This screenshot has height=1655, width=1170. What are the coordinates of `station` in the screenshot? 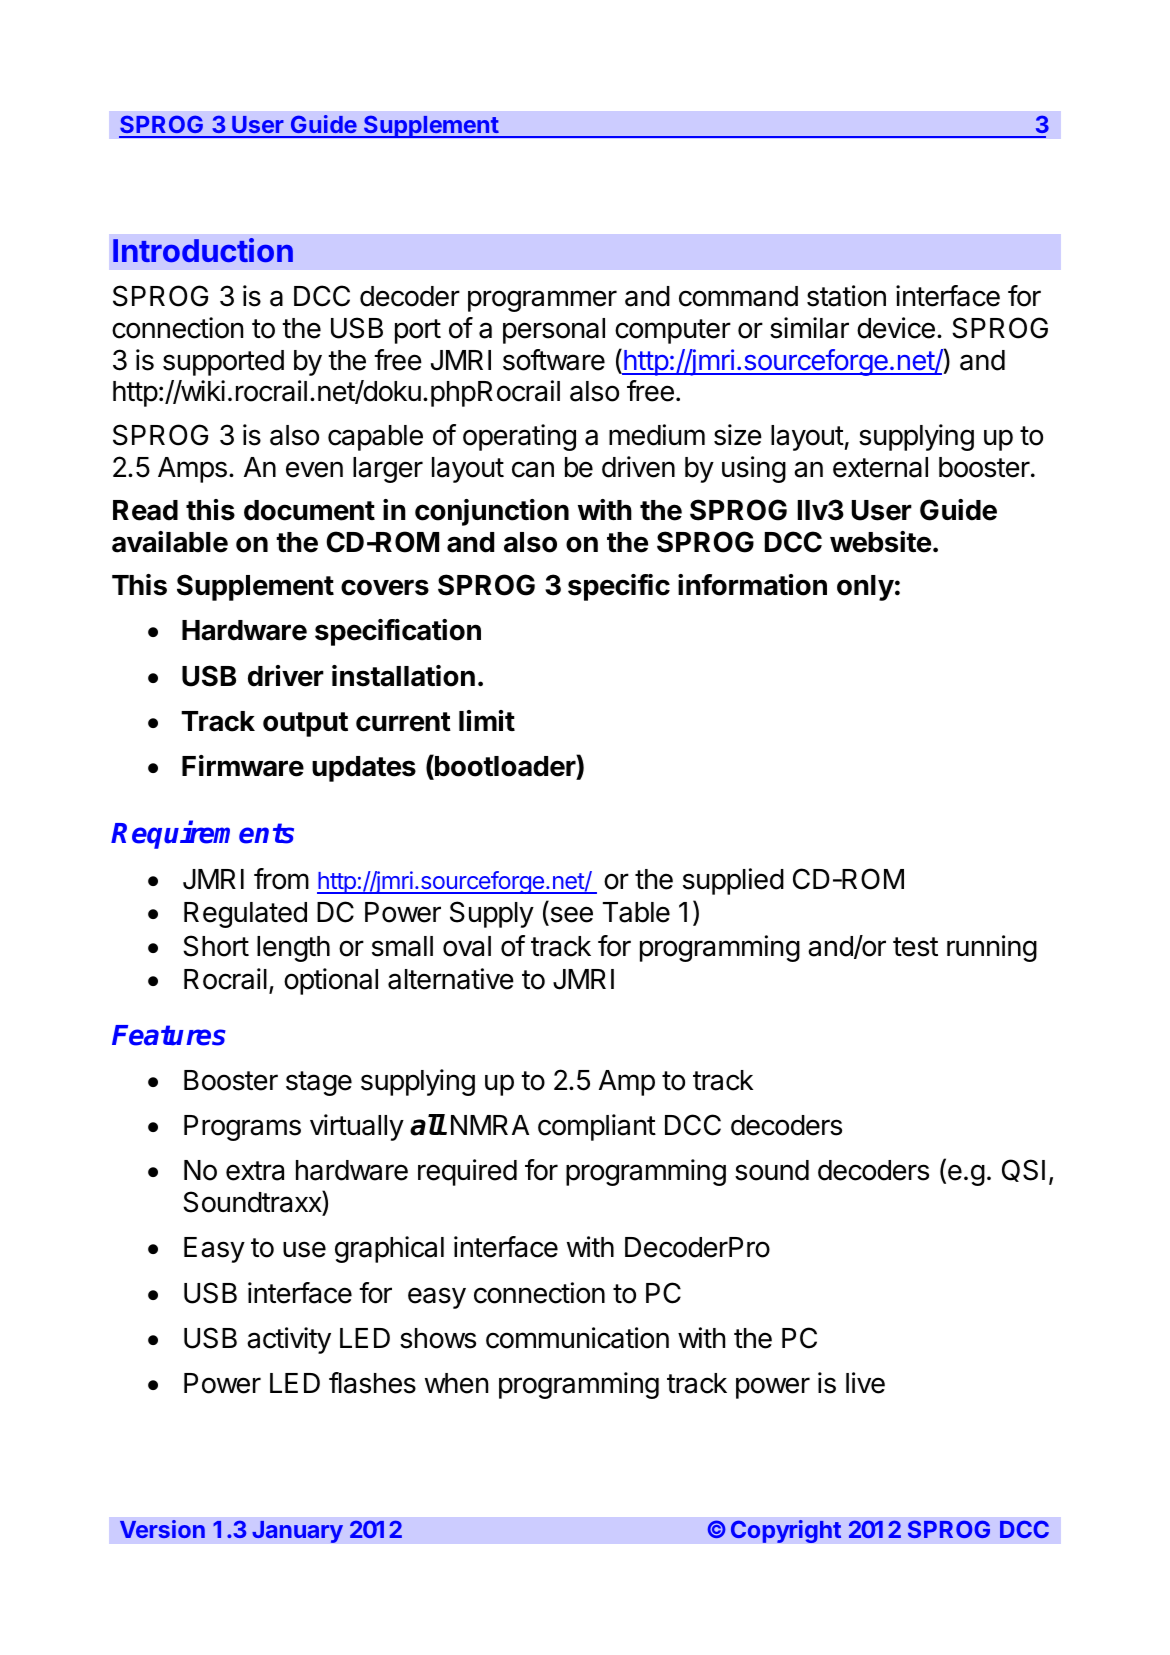 It's located at (846, 296).
